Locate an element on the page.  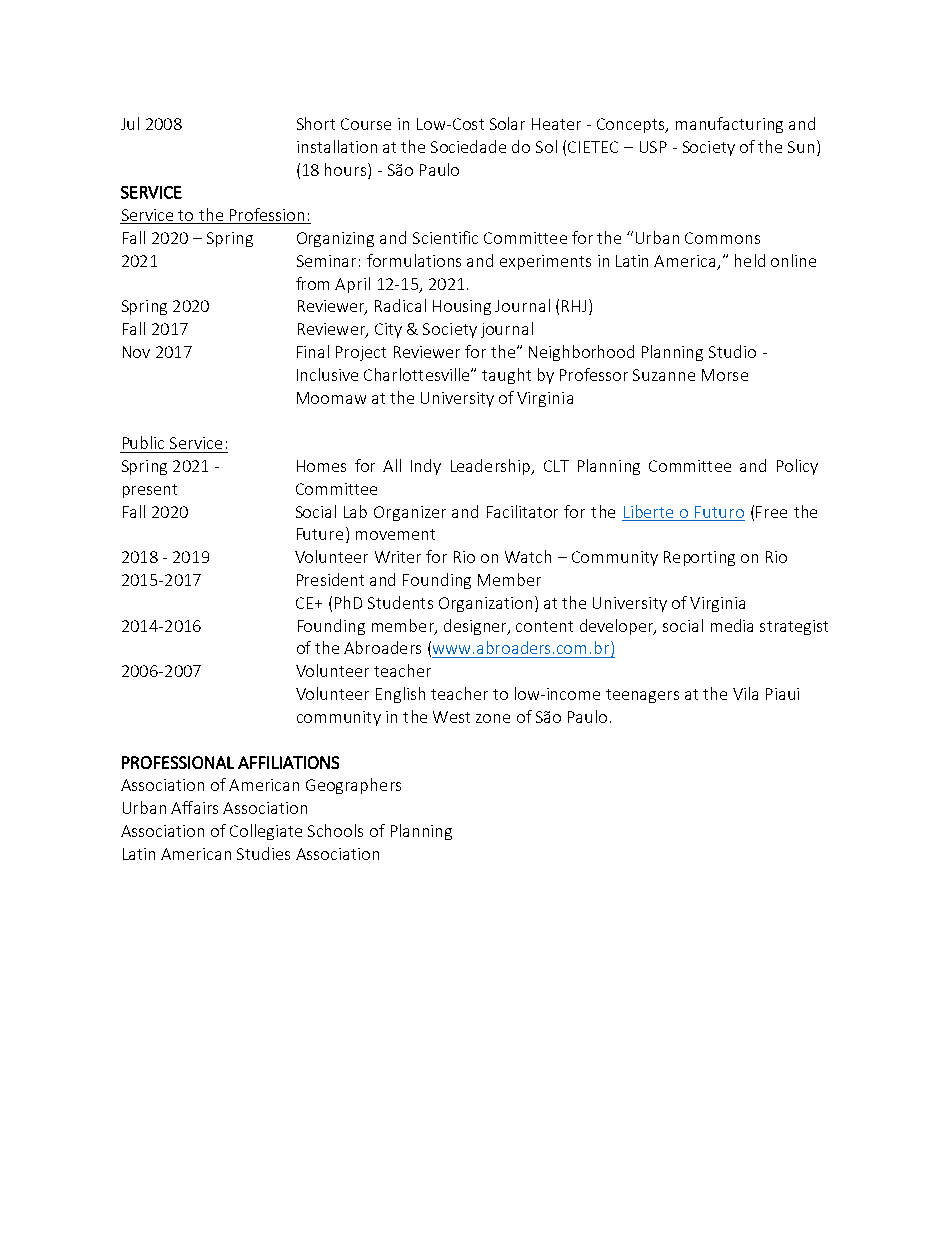
manufacturing is located at coordinates (729, 125).
